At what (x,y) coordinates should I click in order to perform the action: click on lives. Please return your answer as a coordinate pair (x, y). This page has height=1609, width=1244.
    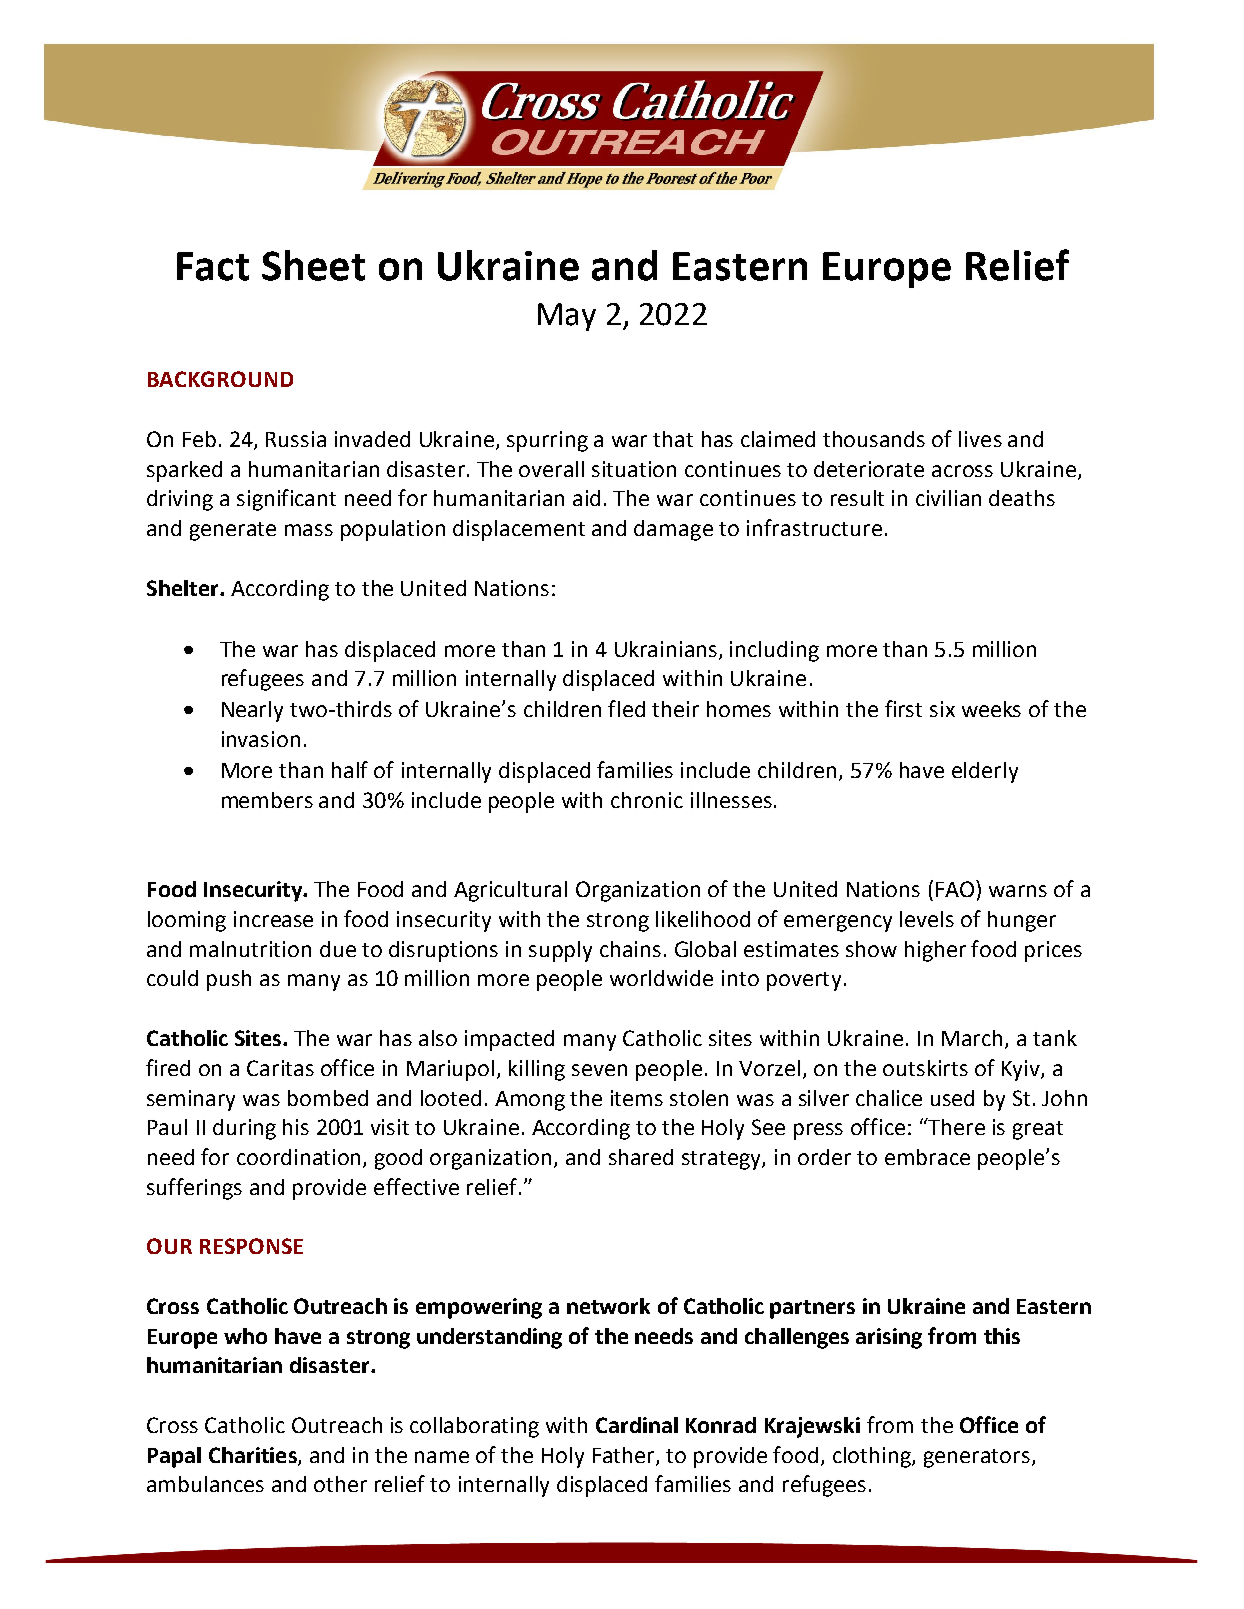
    Looking at the image, I should click on (980, 439).
